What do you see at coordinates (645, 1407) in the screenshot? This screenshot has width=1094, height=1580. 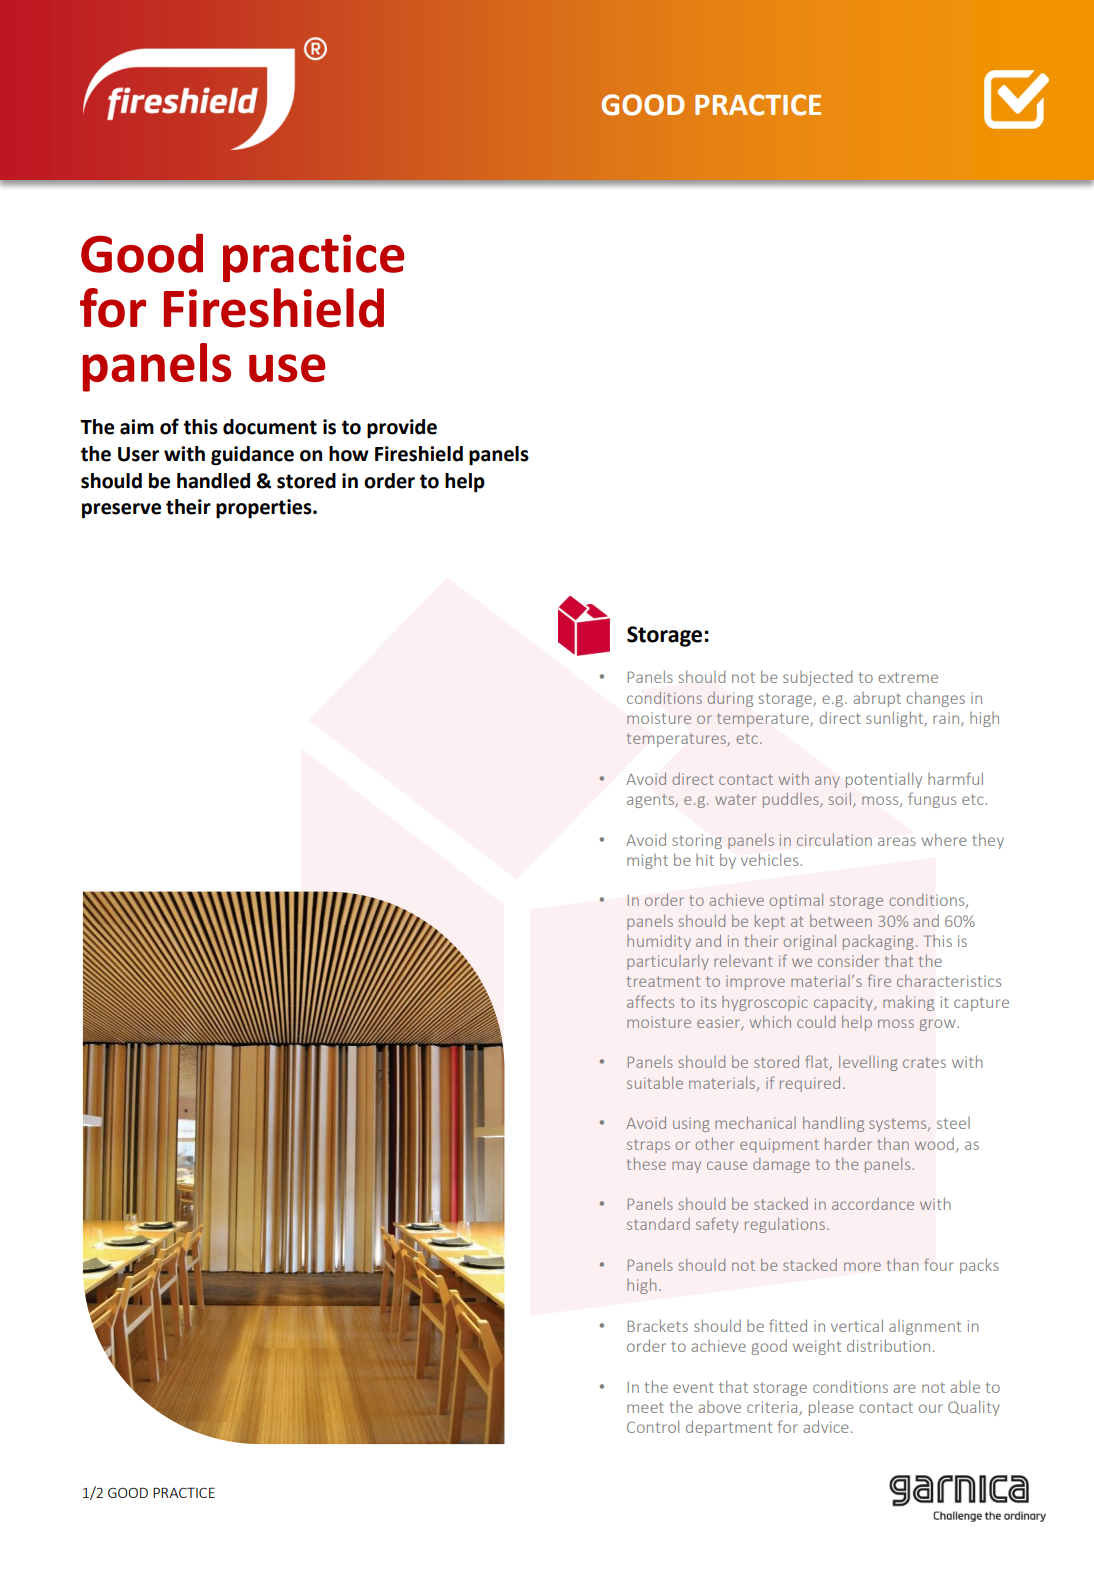 I see `meet` at bounding box center [645, 1407].
